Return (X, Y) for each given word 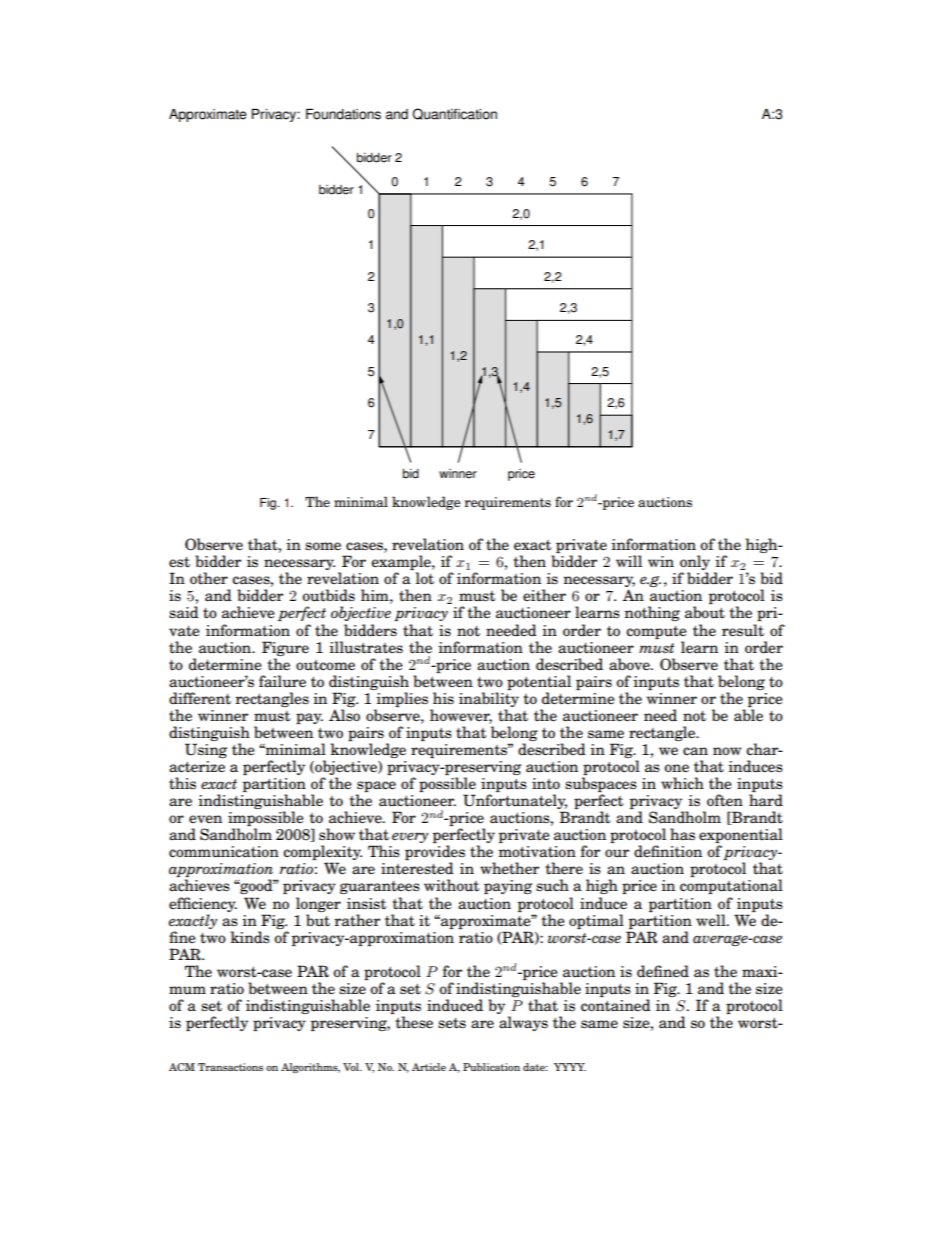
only (695, 564)
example (402, 564)
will (629, 561)
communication (224, 852)
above (630, 664)
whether (509, 868)
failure (282, 681)
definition (668, 851)
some (323, 546)
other (209, 578)
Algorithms (310, 1068)
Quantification (454, 114)
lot (425, 578)
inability (489, 699)
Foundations (343, 114)
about (705, 612)
